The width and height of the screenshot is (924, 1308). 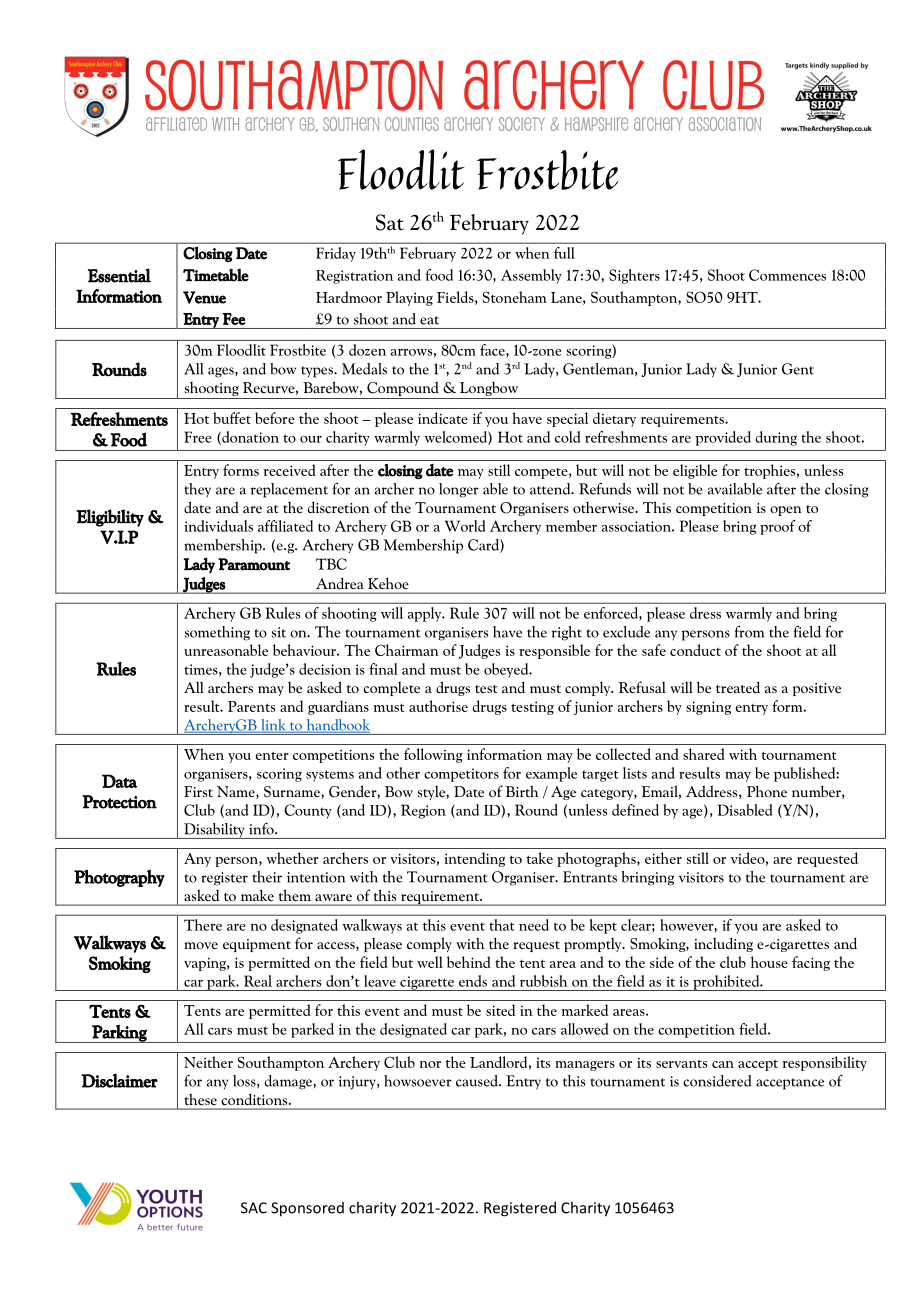 What do you see at coordinates (204, 297) in the screenshot?
I see `Venue` at bounding box center [204, 297].
